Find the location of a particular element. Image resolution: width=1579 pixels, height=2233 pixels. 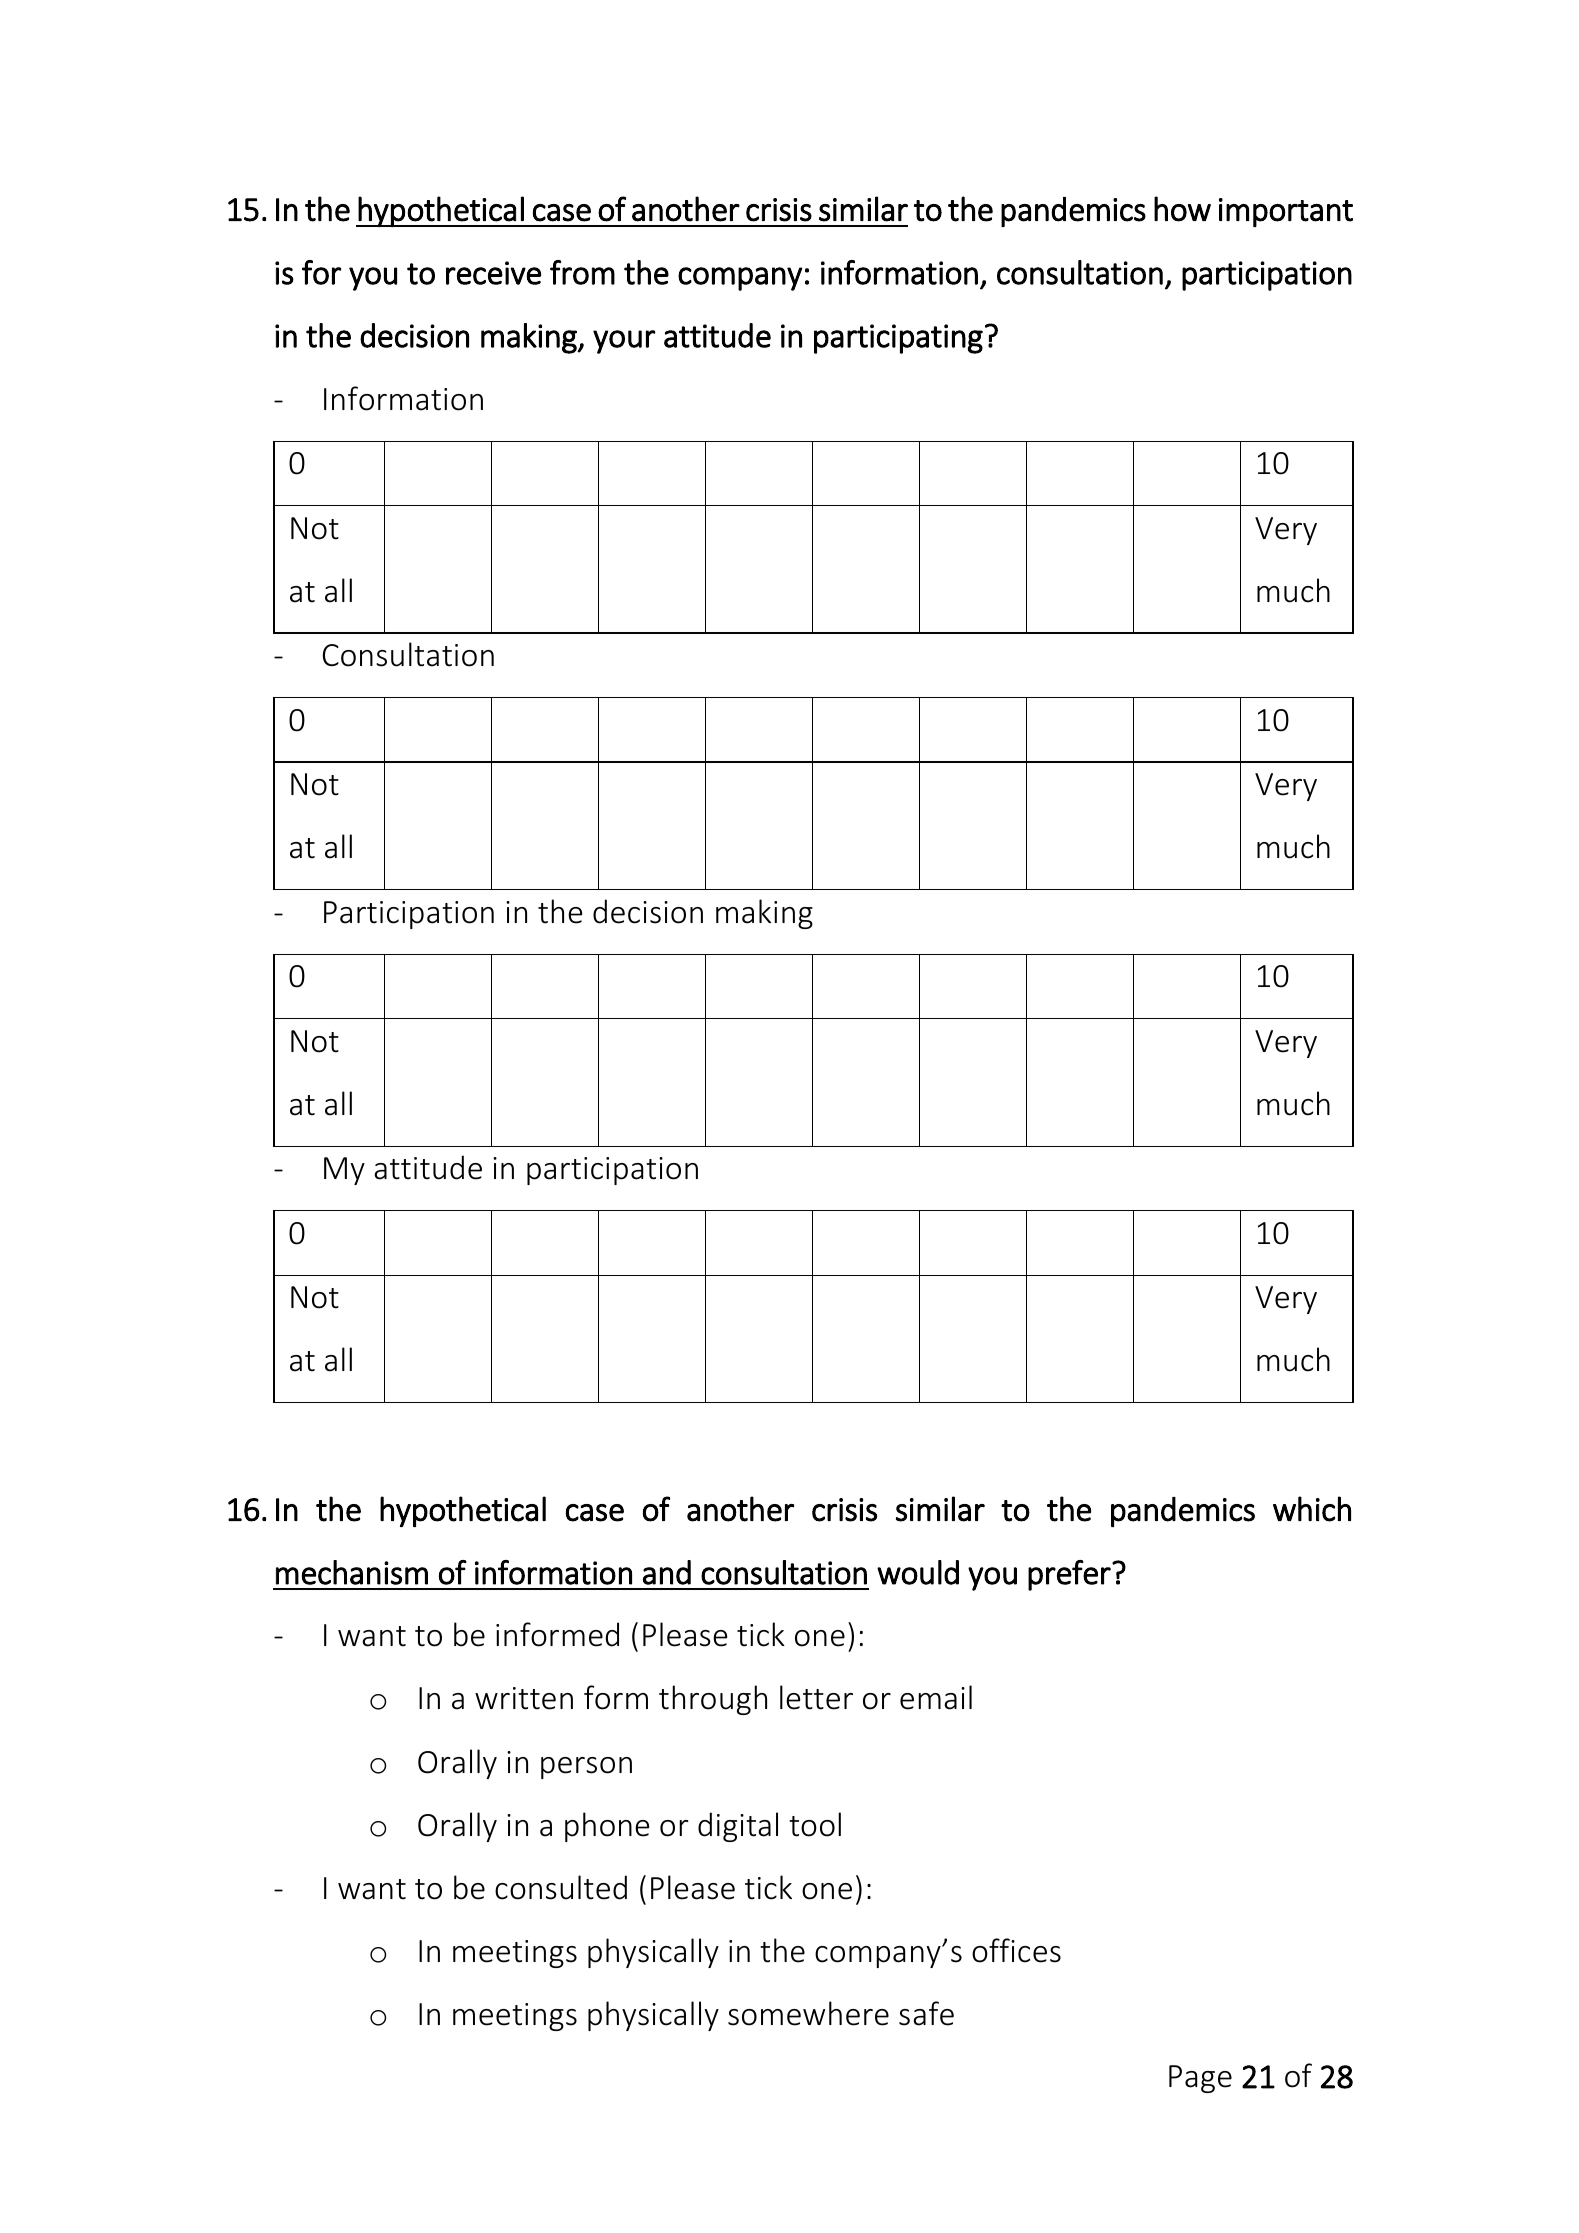

consulted is located at coordinates (561, 1887).
